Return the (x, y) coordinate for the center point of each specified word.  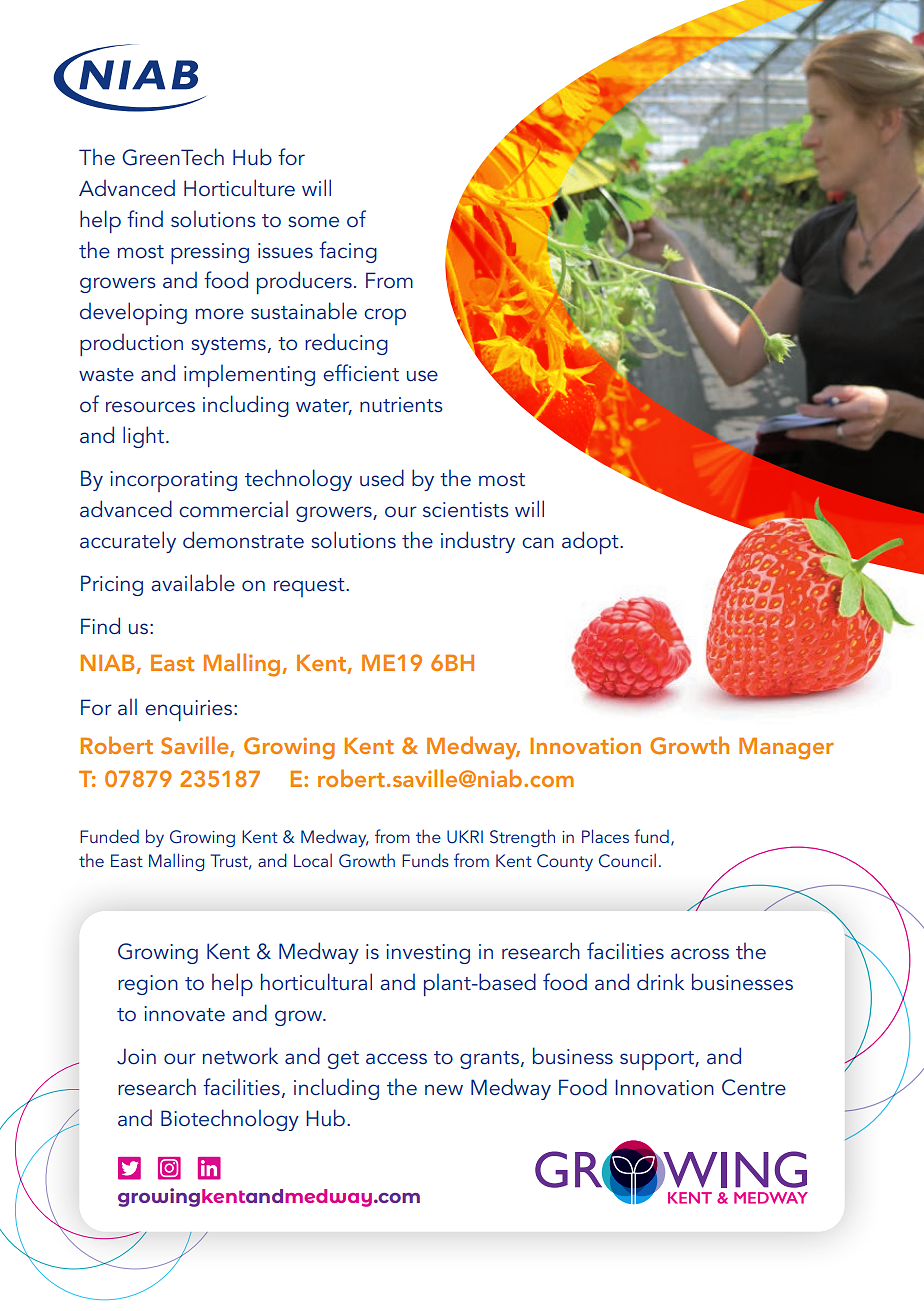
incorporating (173, 481)
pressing (210, 253)
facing (348, 252)
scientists (466, 510)
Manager (786, 749)
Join (136, 1056)
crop (385, 316)
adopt (591, 542)
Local (313, 860)
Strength (522, 838)
